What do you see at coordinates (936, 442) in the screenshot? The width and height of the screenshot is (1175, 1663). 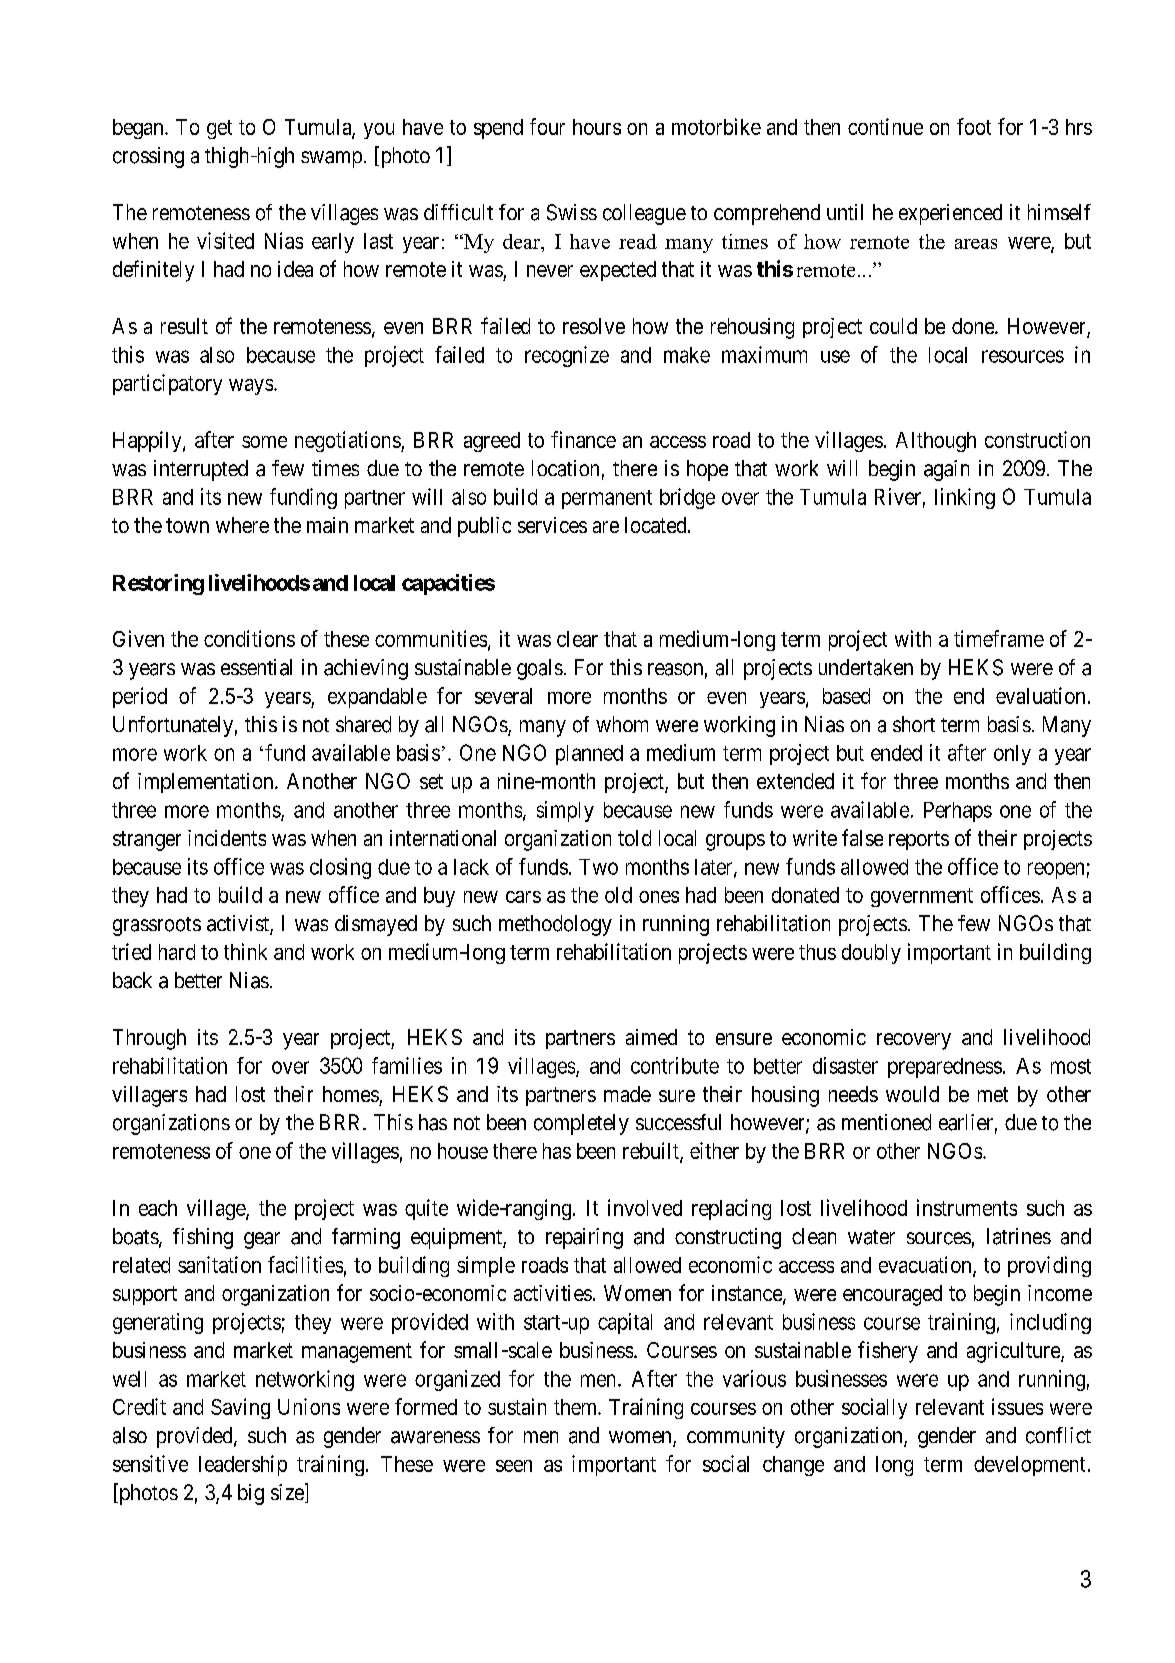 I see `Although` at bounding box center [936, 442].
